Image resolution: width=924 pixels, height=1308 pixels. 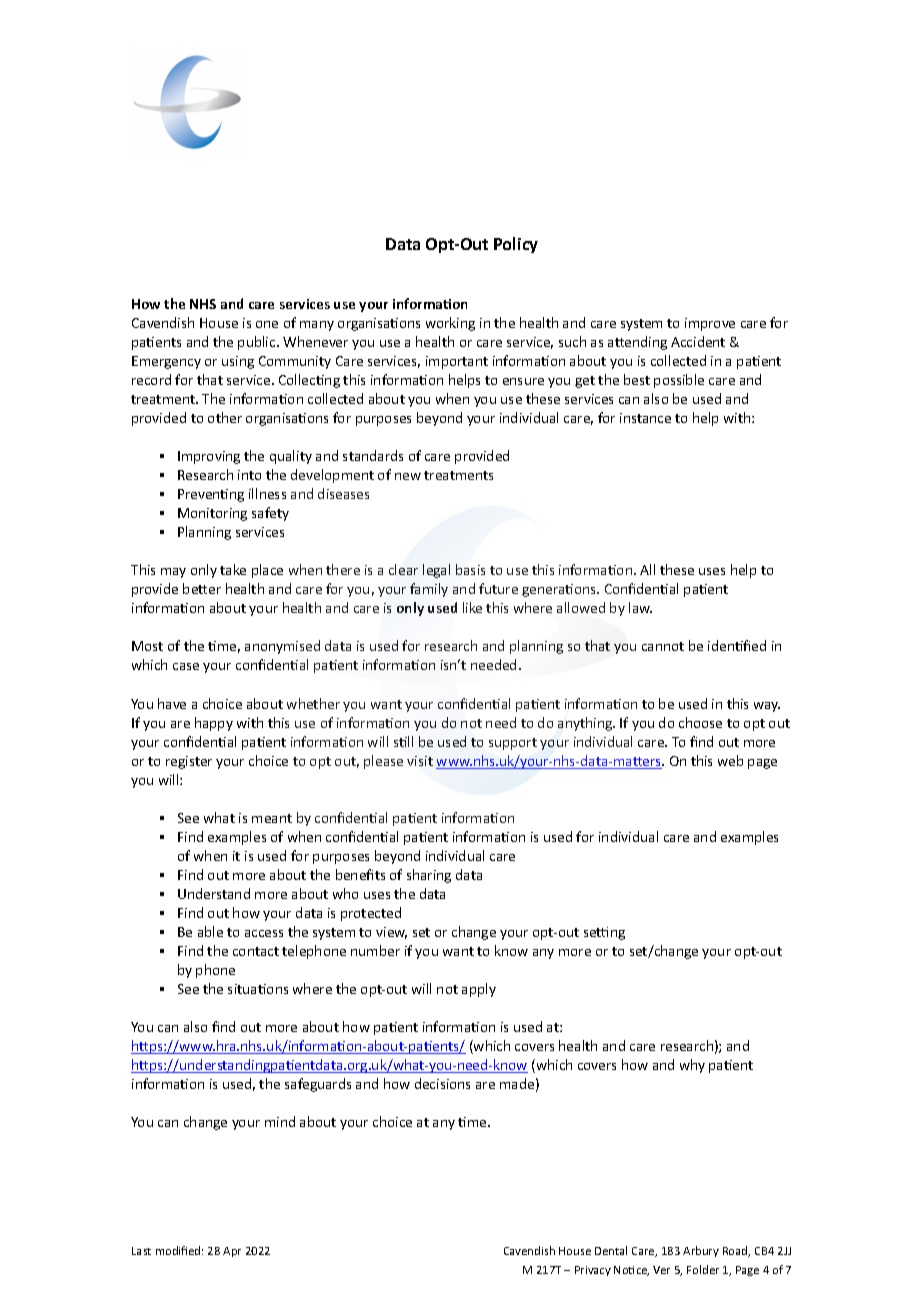 What do you see at coordinates (470, 569) in the image?
I see `basis` at bounding box center [470, 569].
